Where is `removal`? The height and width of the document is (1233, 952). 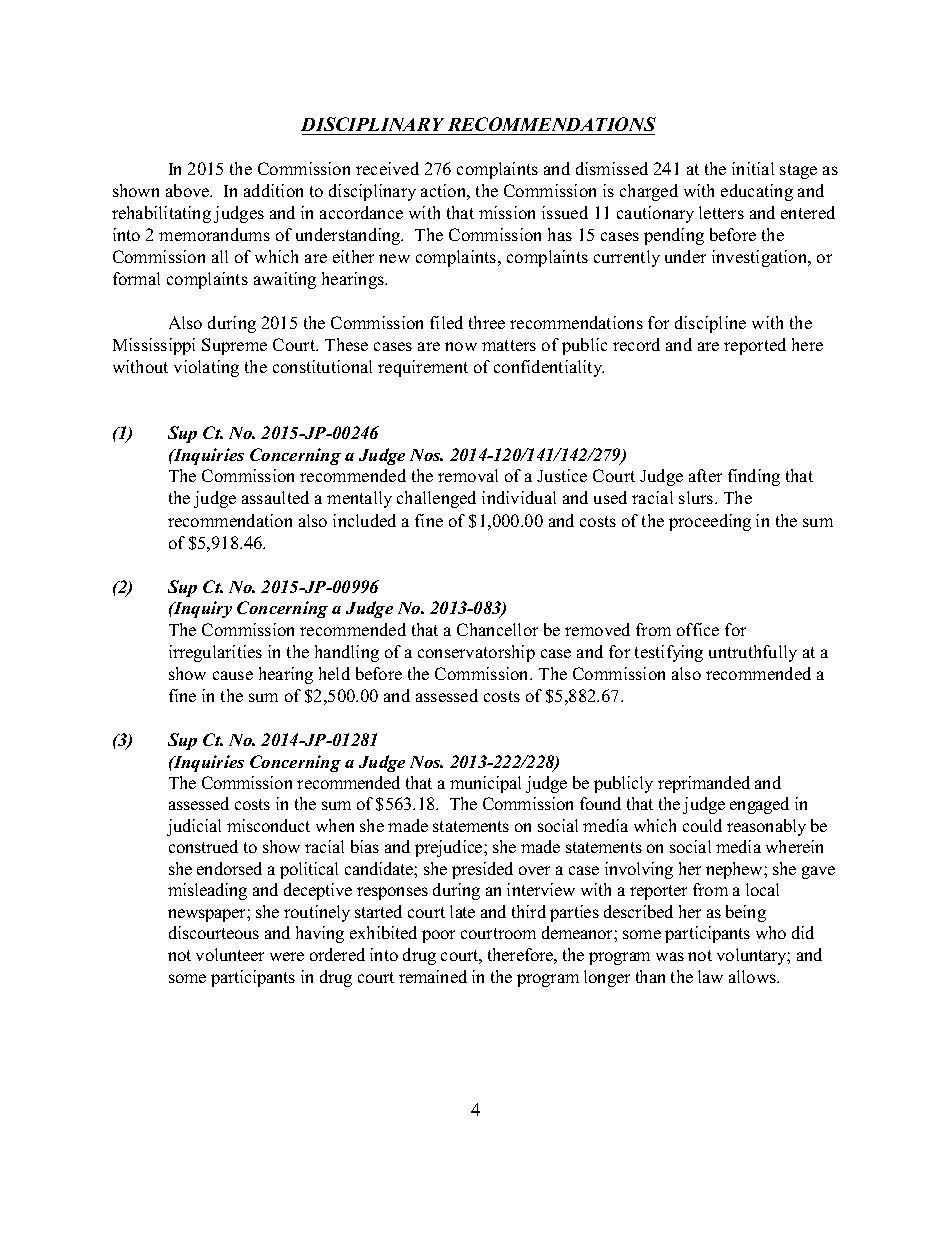 removal is located at coordinates (468, 475).
